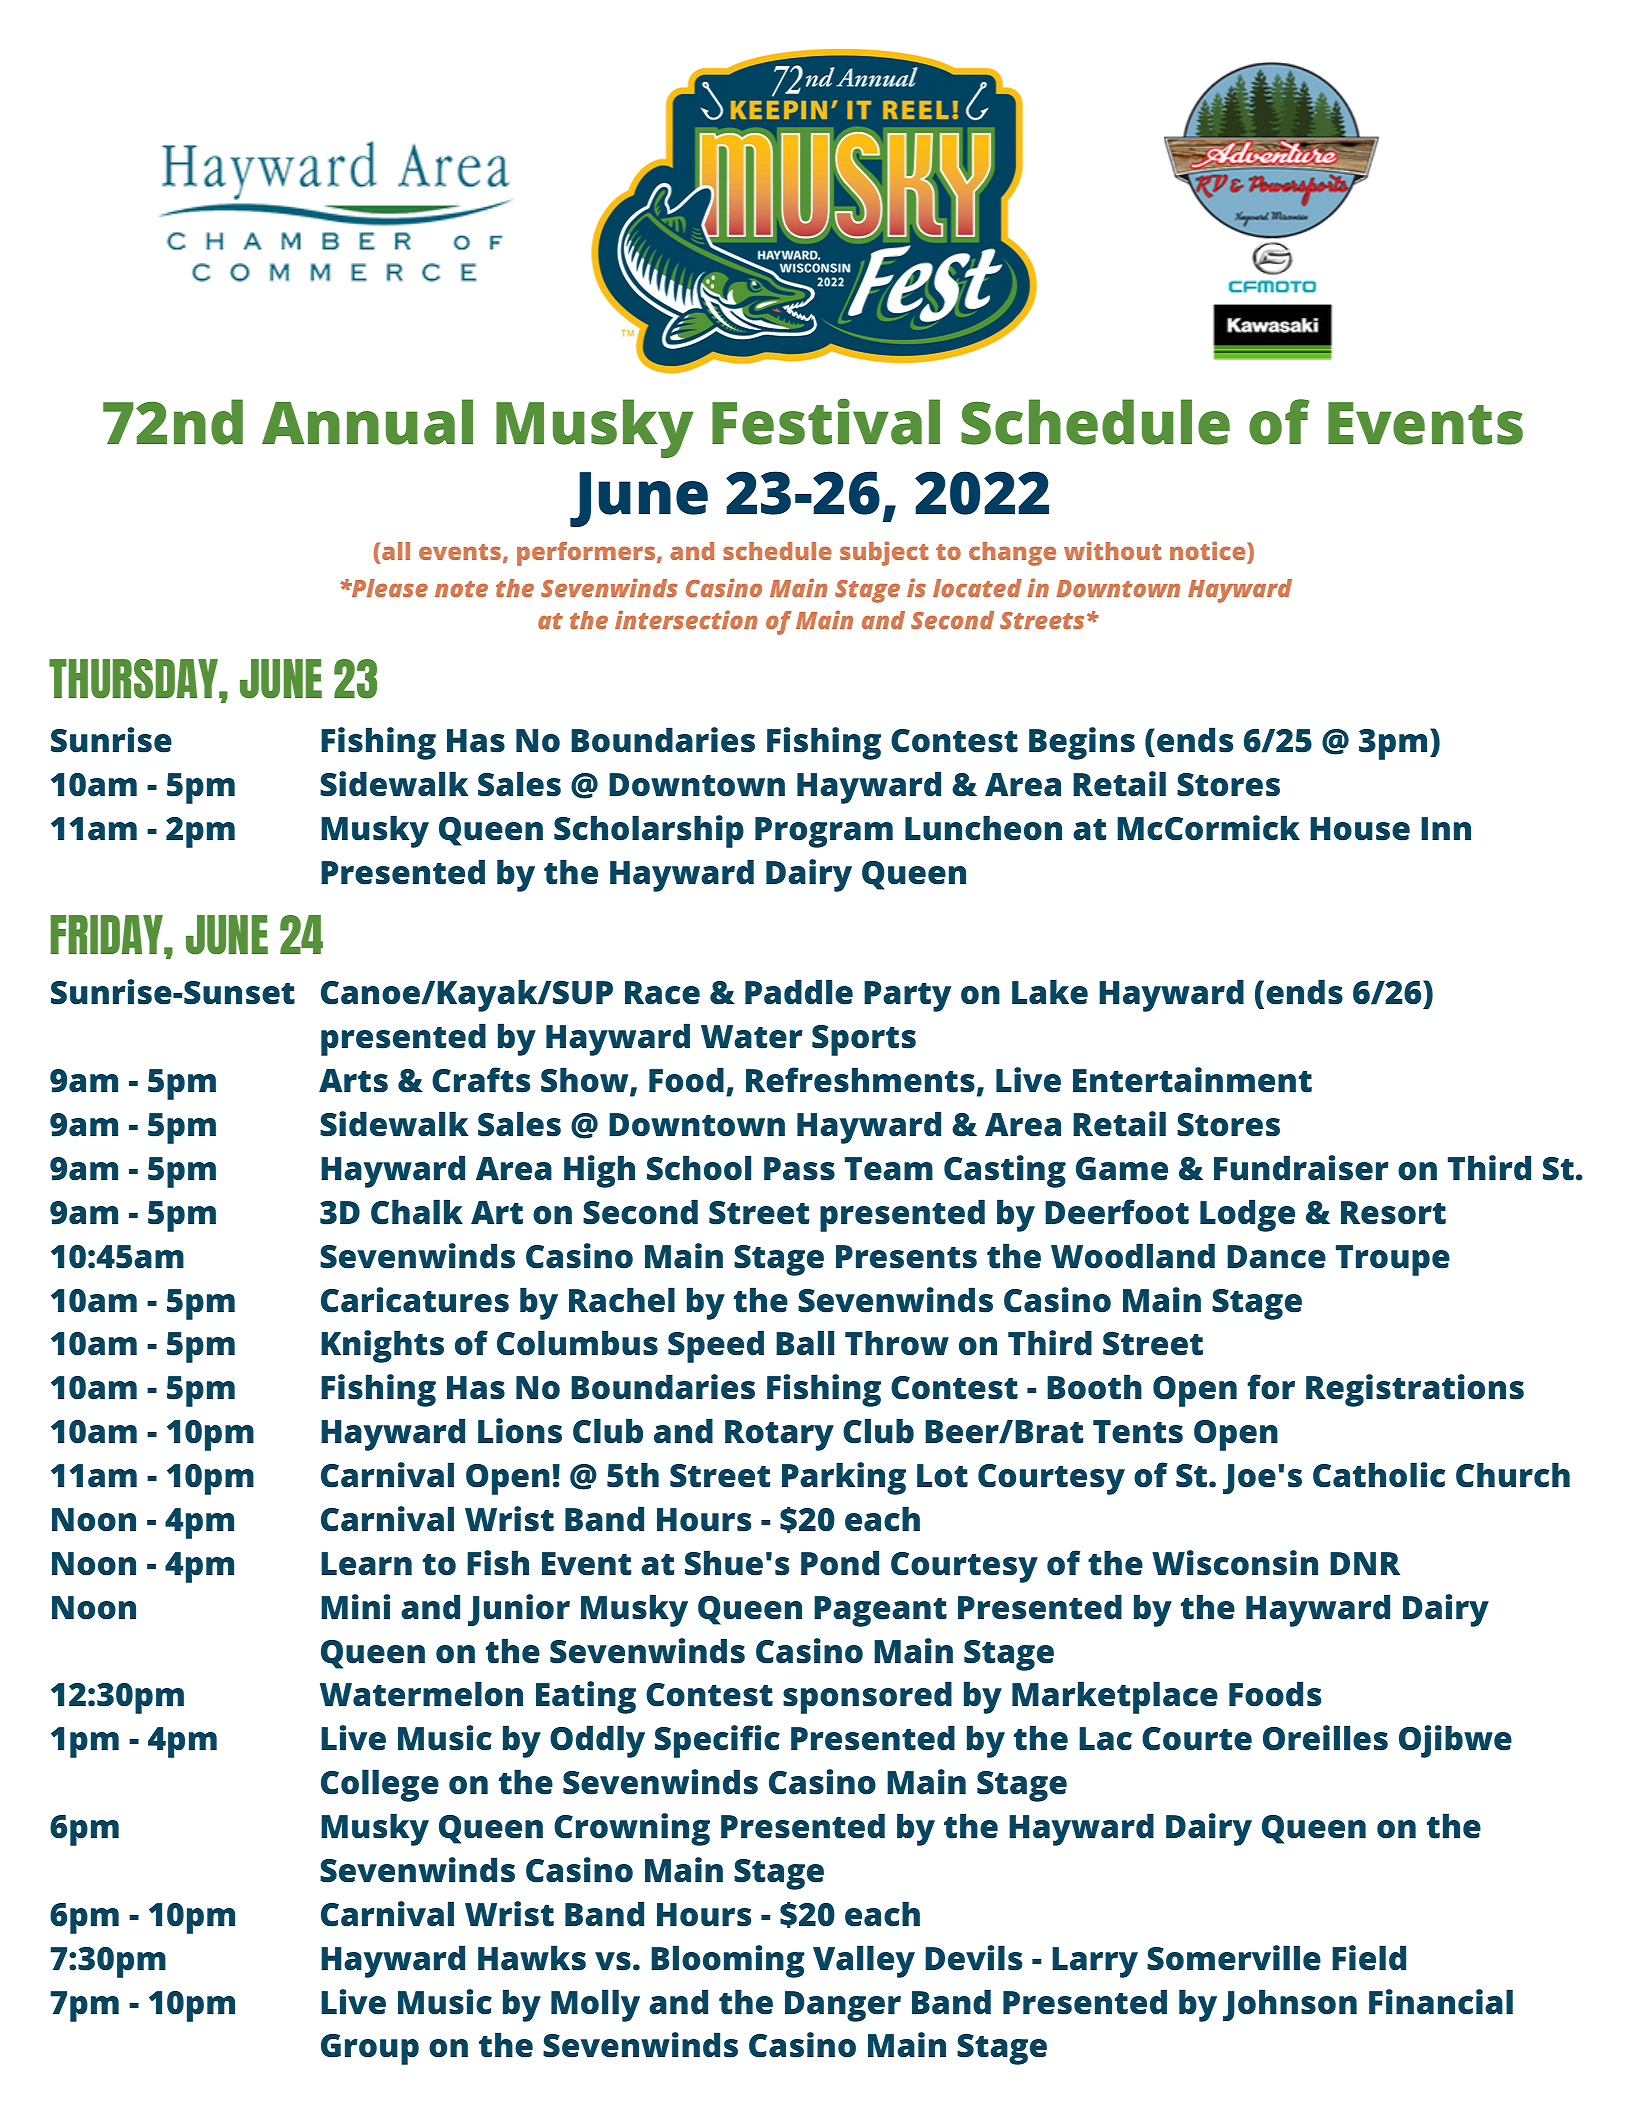  I want to click on Presents, so click(906, 1257).
